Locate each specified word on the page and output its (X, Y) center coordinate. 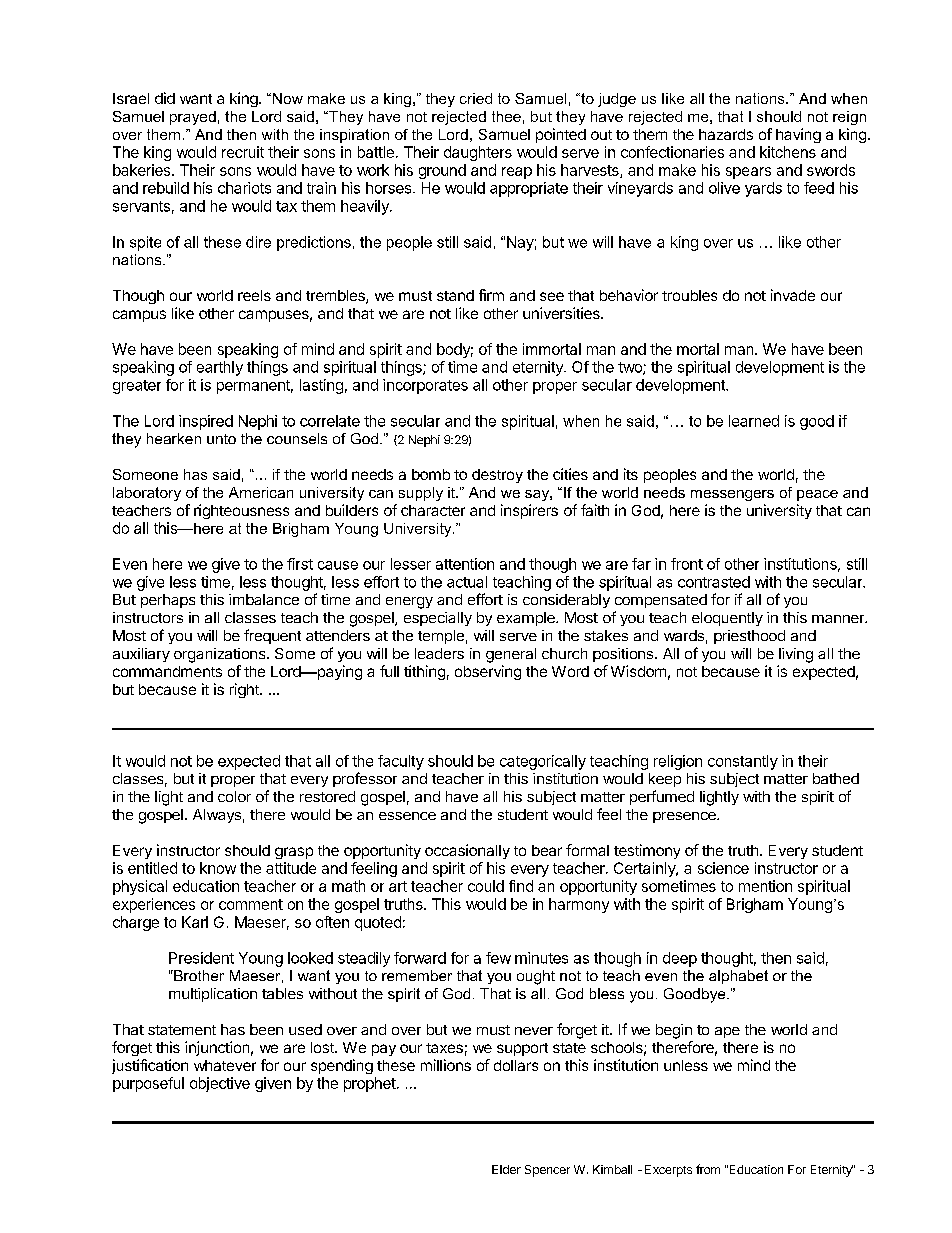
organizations (221, 655)
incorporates (425, 386)
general (511, 655)
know (218, 868)
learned (754, 421)
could (486, 886)
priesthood (749, 637)
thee (506, 116)
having (798, 135)
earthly (220, 368)
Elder (506, 1169)
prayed (193, 118)
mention (765, 886)
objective (220, 1084)
